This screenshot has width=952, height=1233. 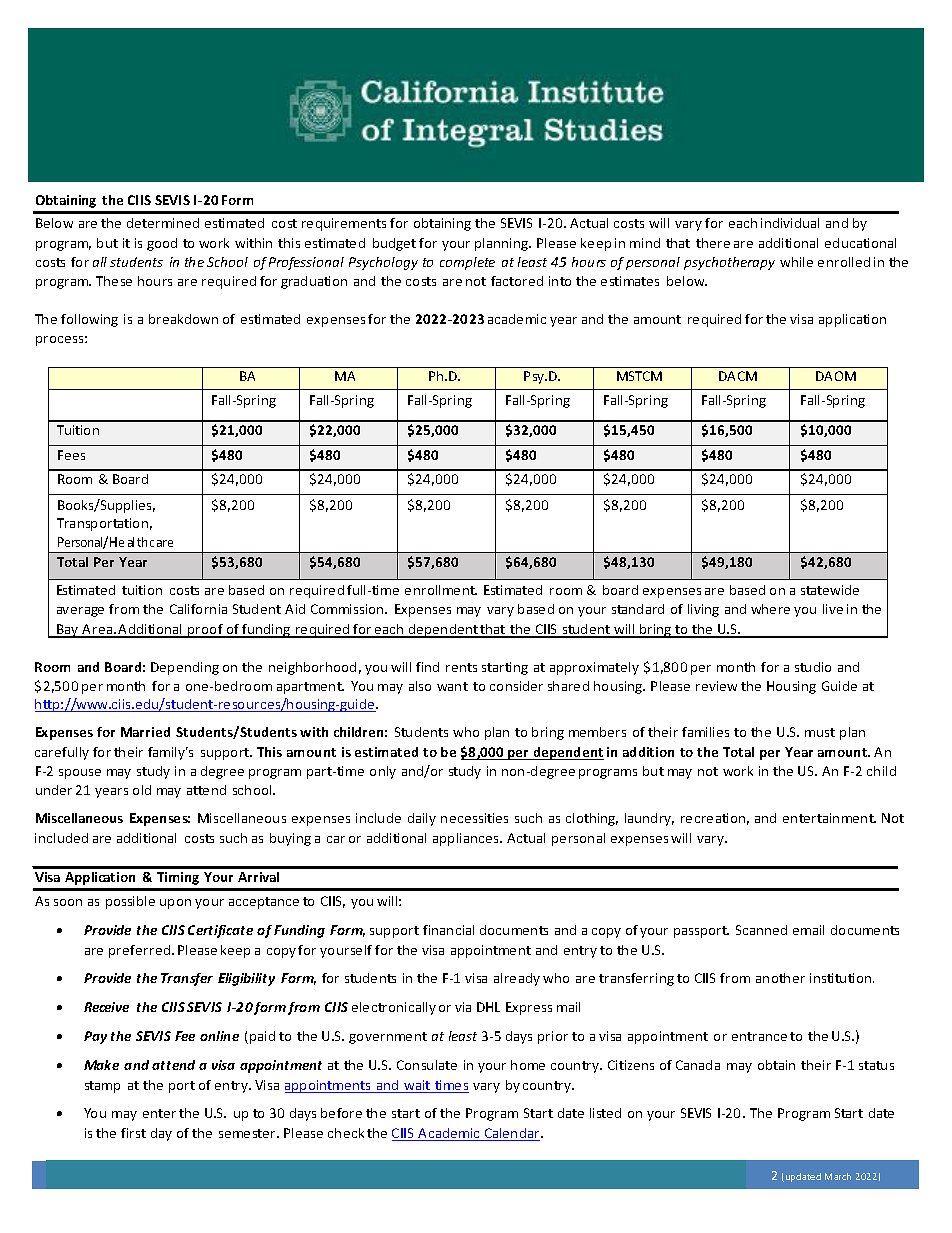 I want to click on upon, so click(x=175, y=904).
